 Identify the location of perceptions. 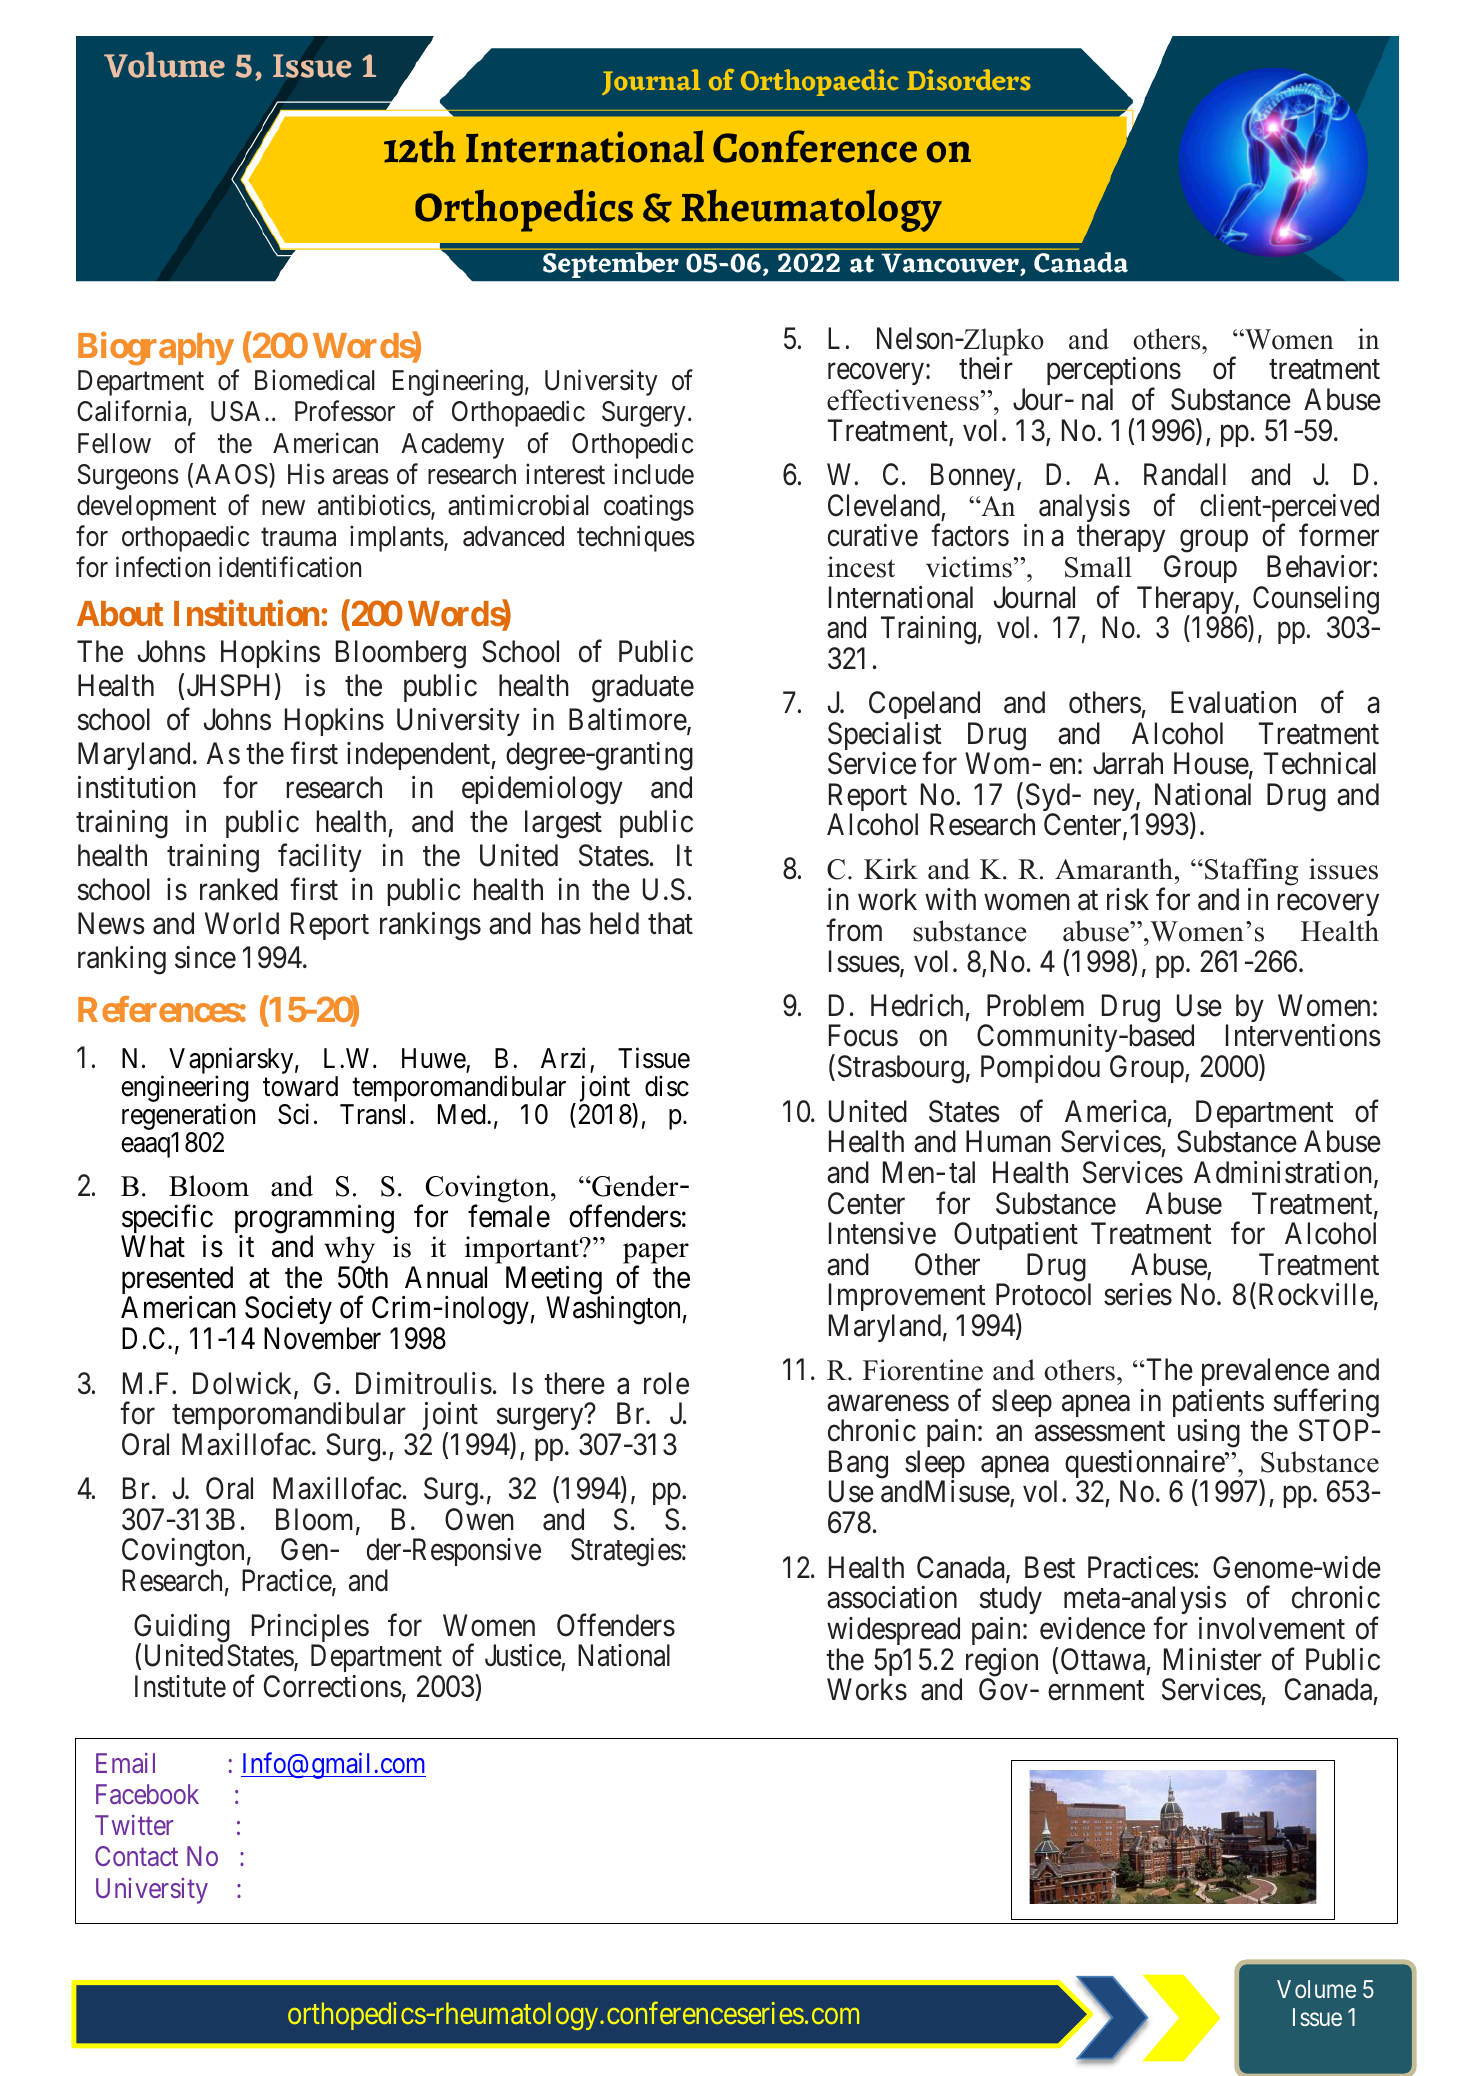
(1114, 373).
